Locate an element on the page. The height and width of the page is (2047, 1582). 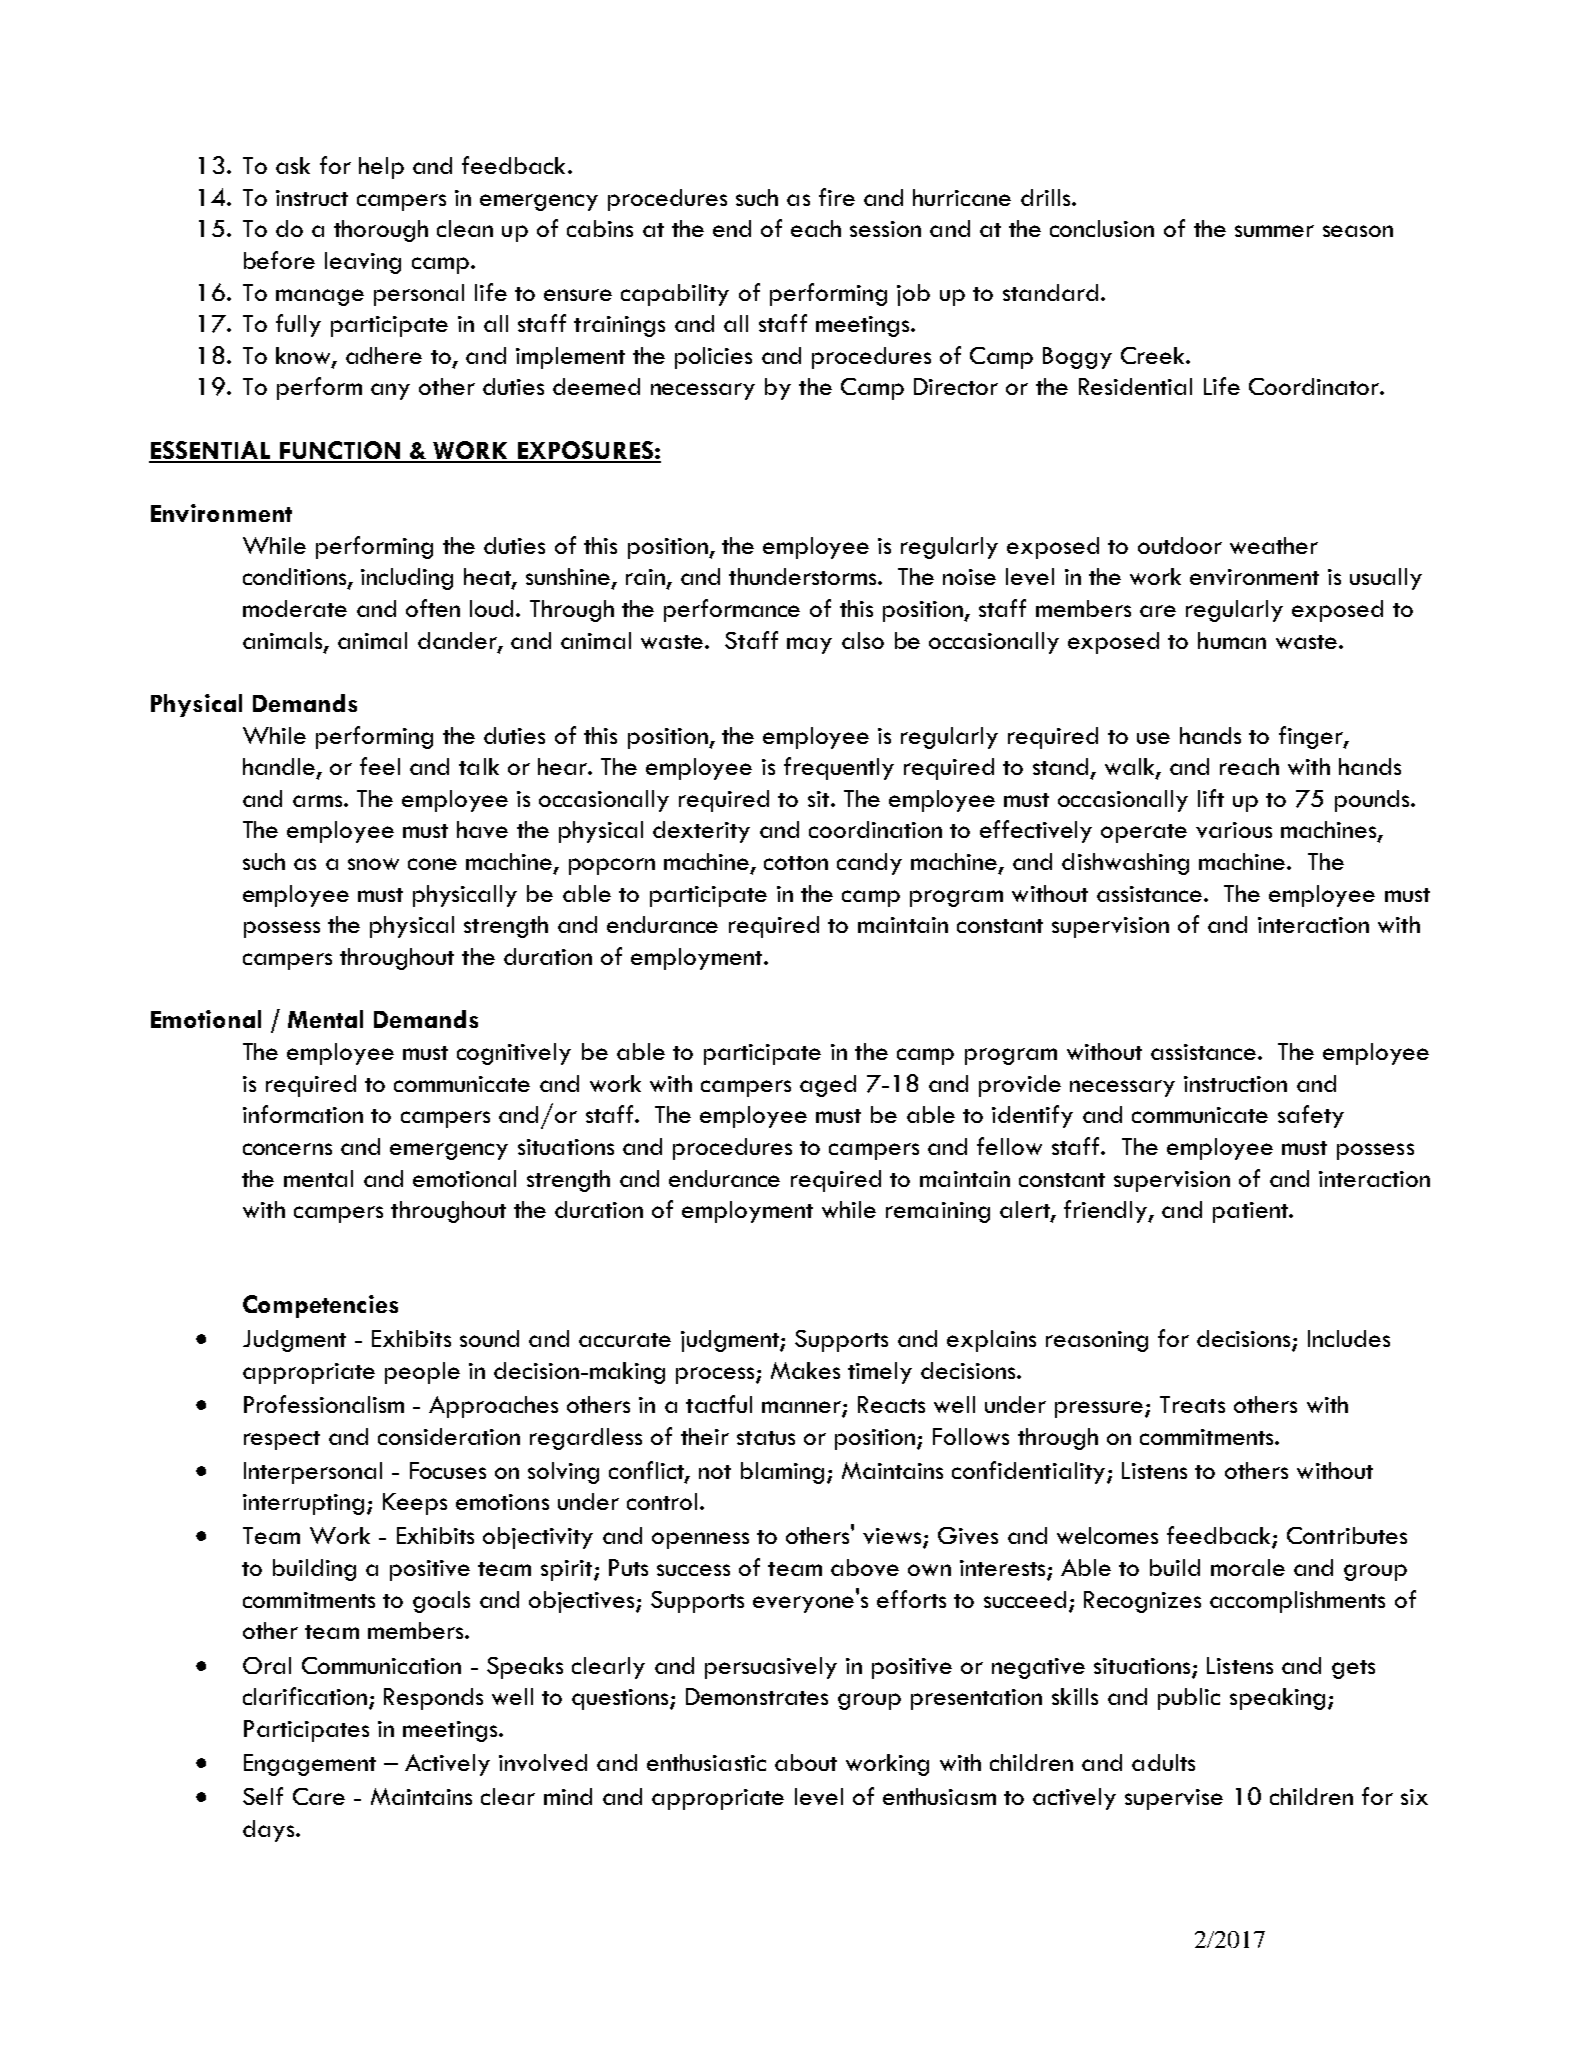
people is located at coordinates (422, 1373).
